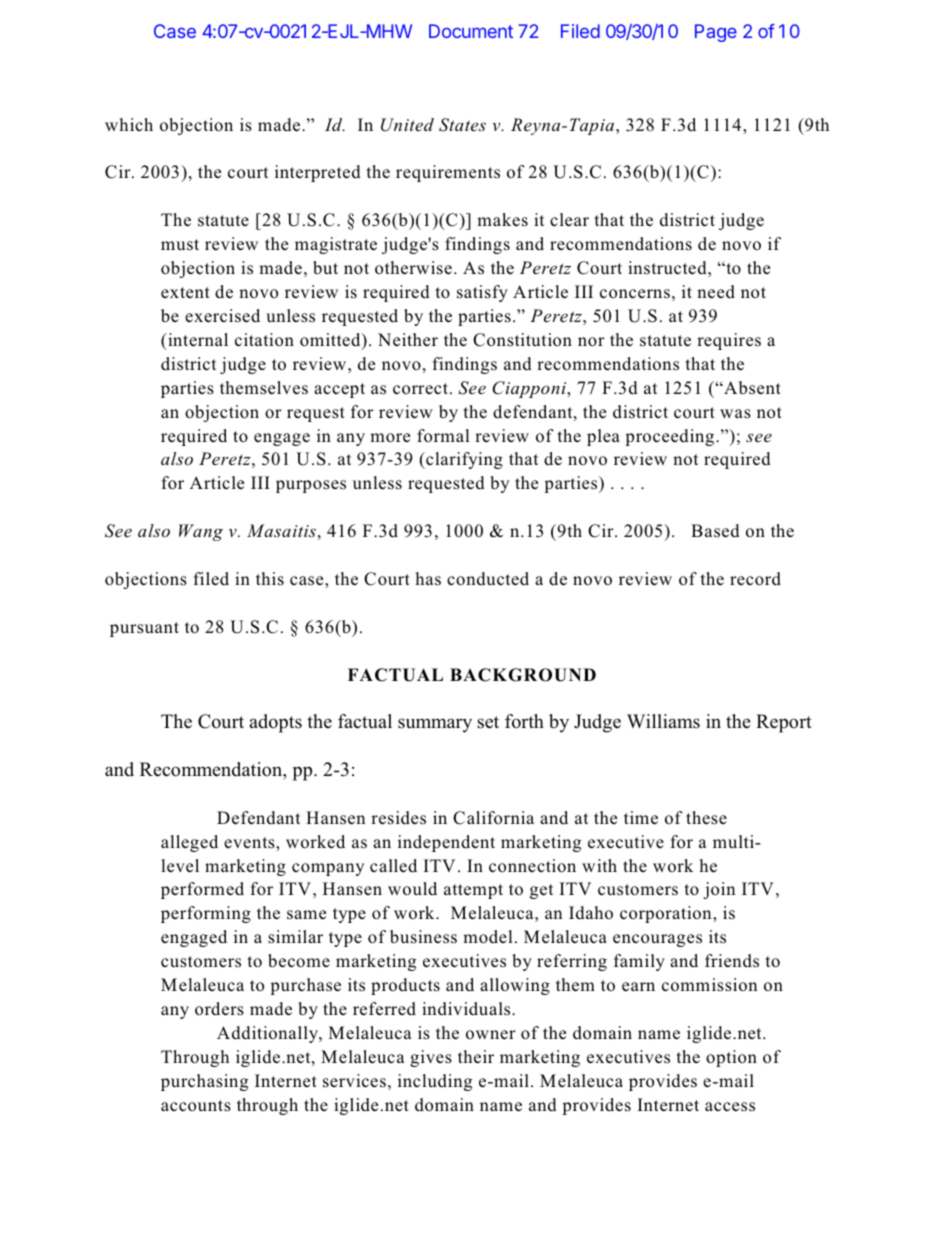 This screenshot has height=1233, width=952. I want to click on Document, so click(471, 31).
